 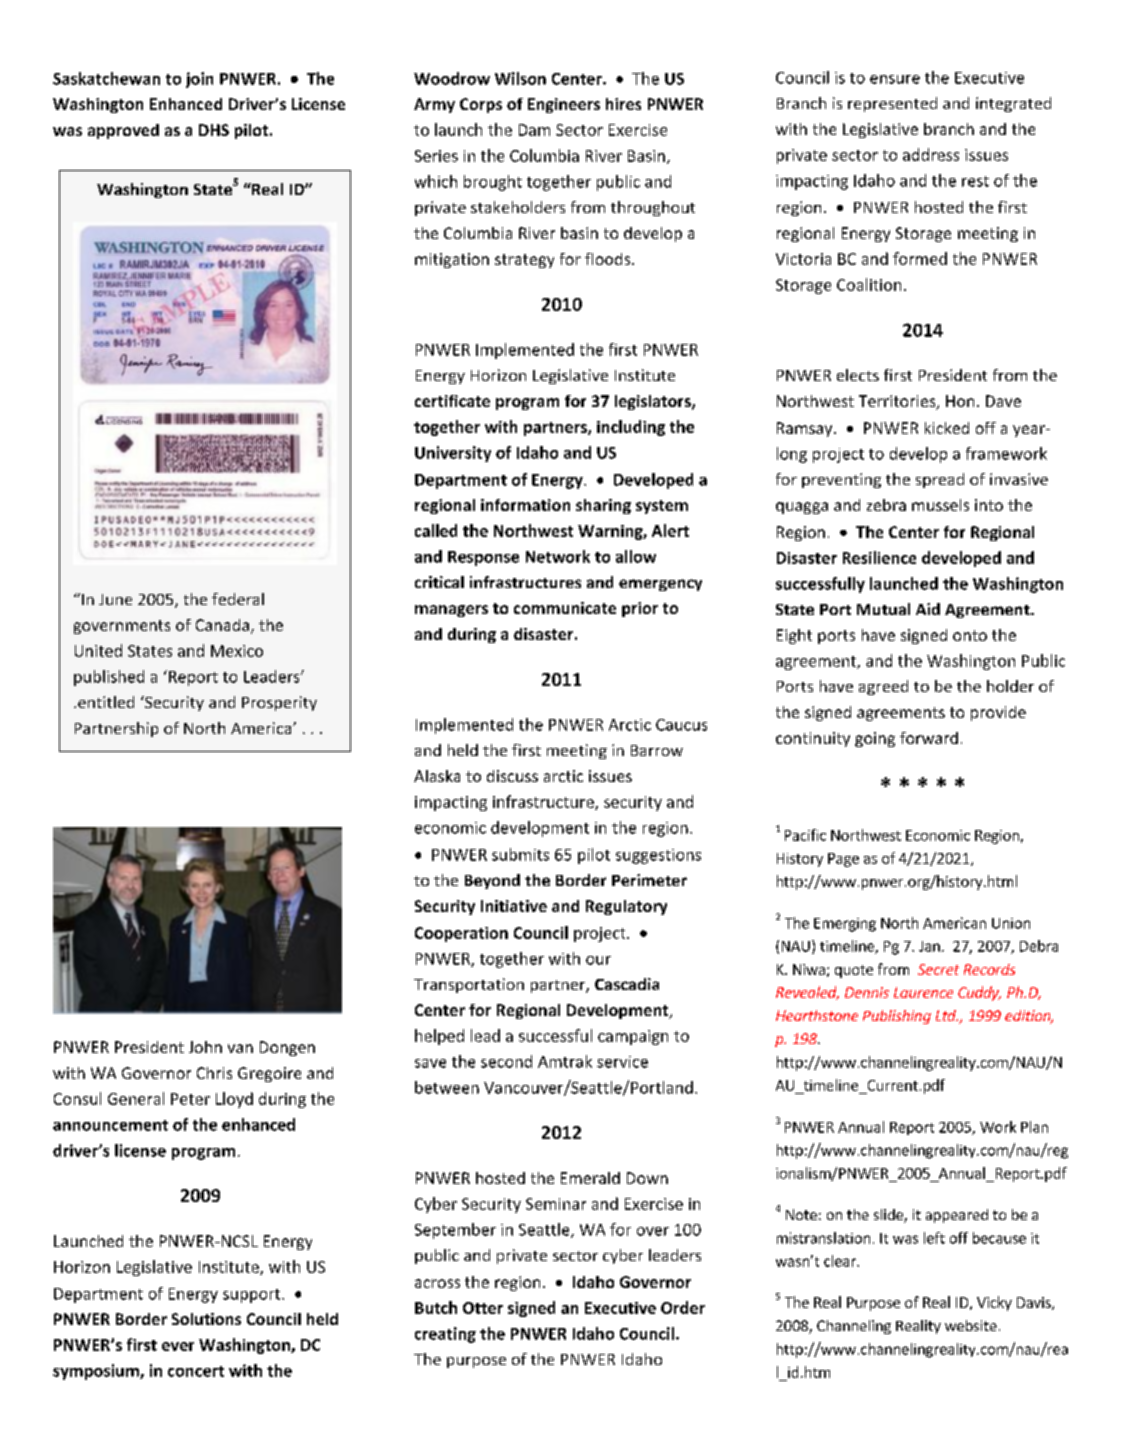 I want to click on represented, so click(x=892, y=104).
